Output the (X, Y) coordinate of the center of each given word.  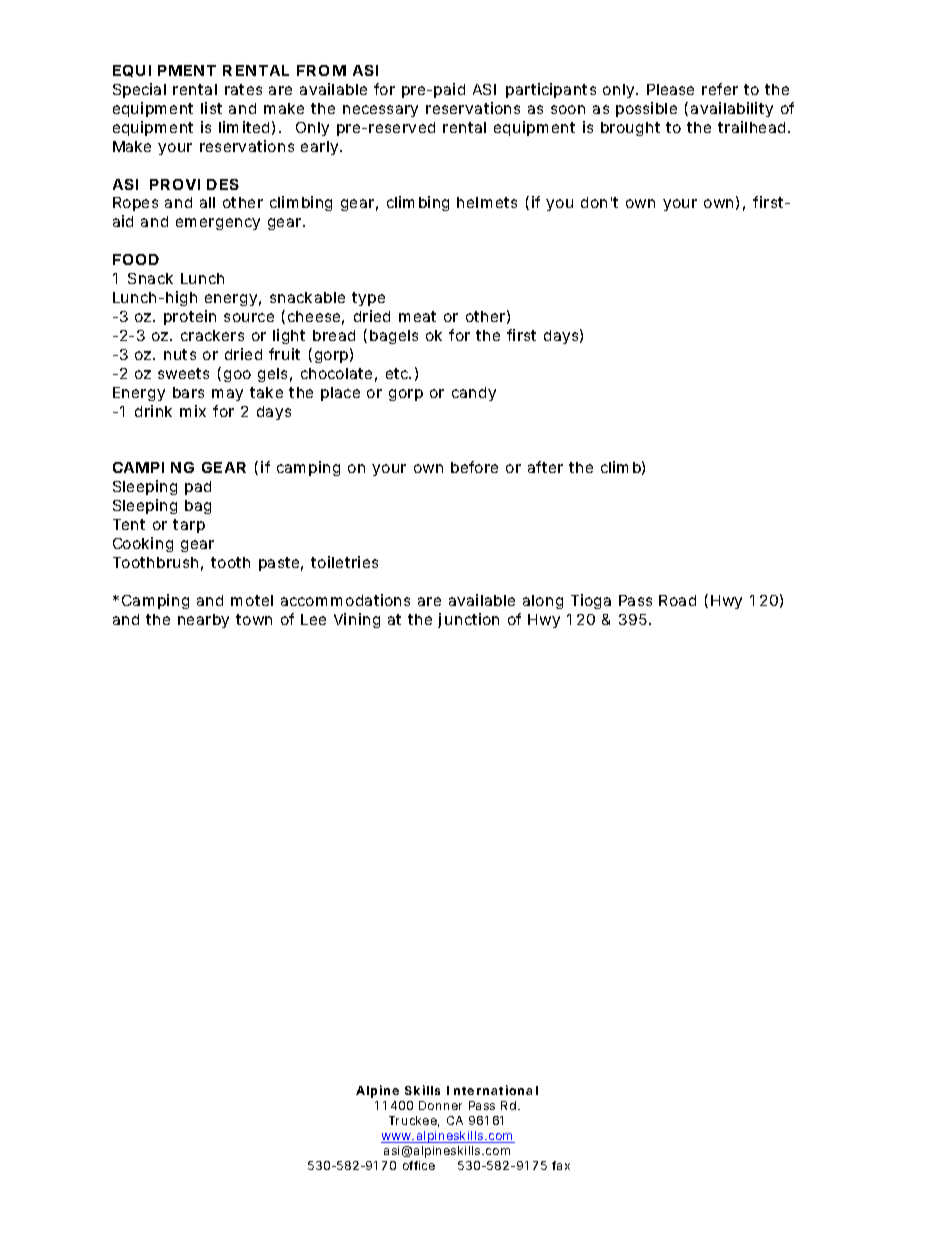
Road (677, 600)
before (474, 467)
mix (193, 411)
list (211, 108)
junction (468, 620)
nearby (203, 621)
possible (646, 109)
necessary (380, 111)
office (419, 1165)
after (545, 467)
